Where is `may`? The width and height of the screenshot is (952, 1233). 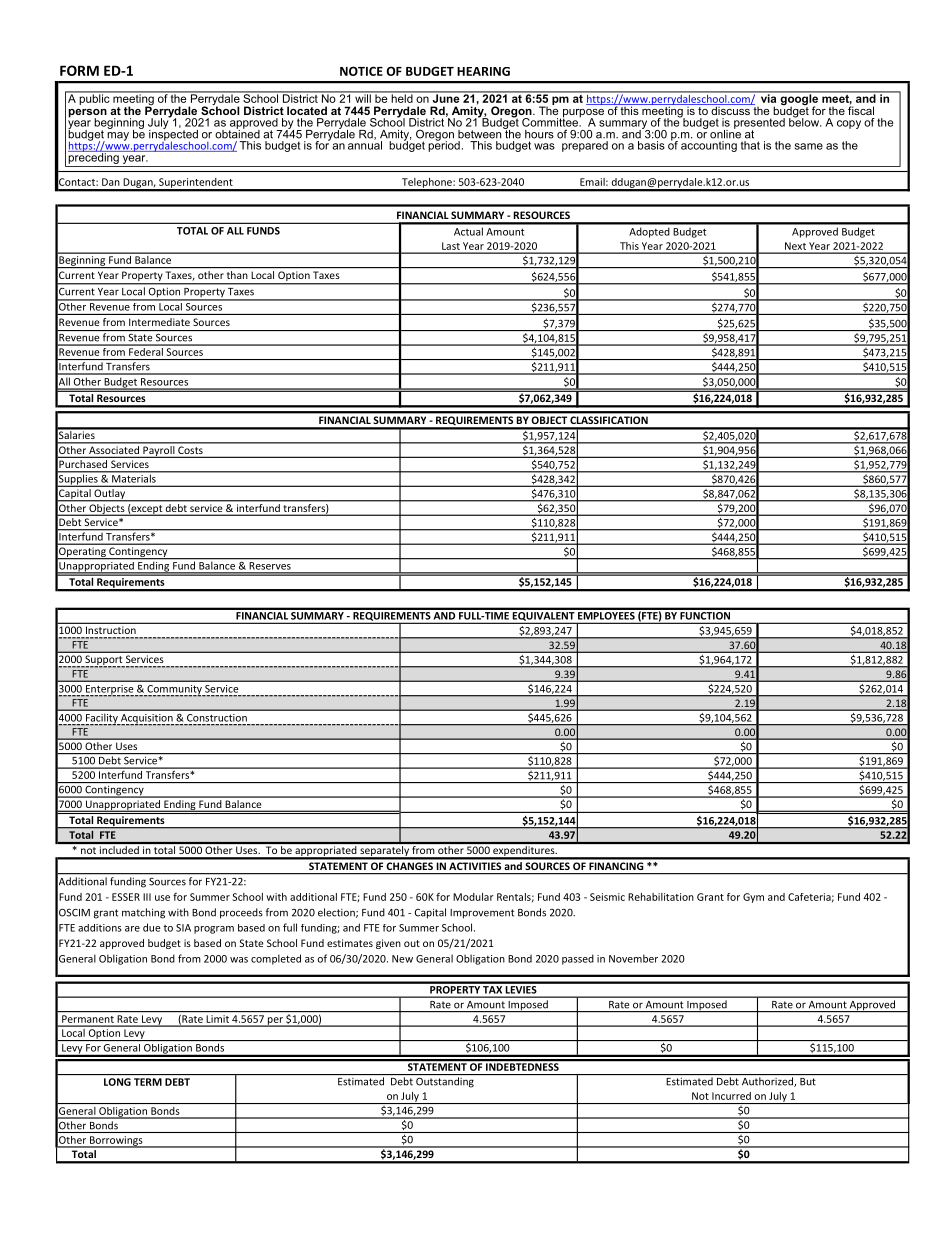
may is located at coordinates (118, 136).
